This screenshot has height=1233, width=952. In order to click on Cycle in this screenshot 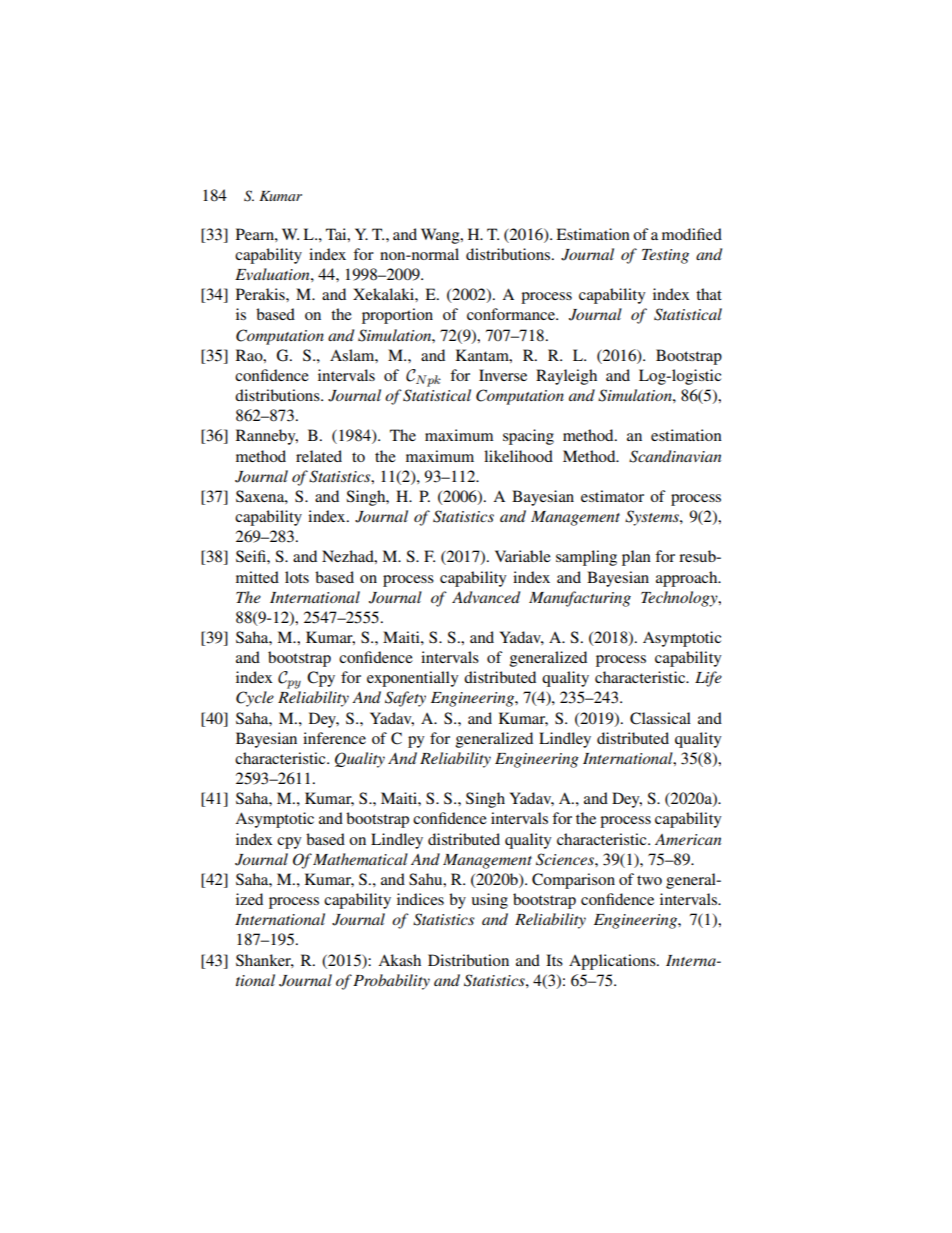, I will do `click(255, 699)`.
